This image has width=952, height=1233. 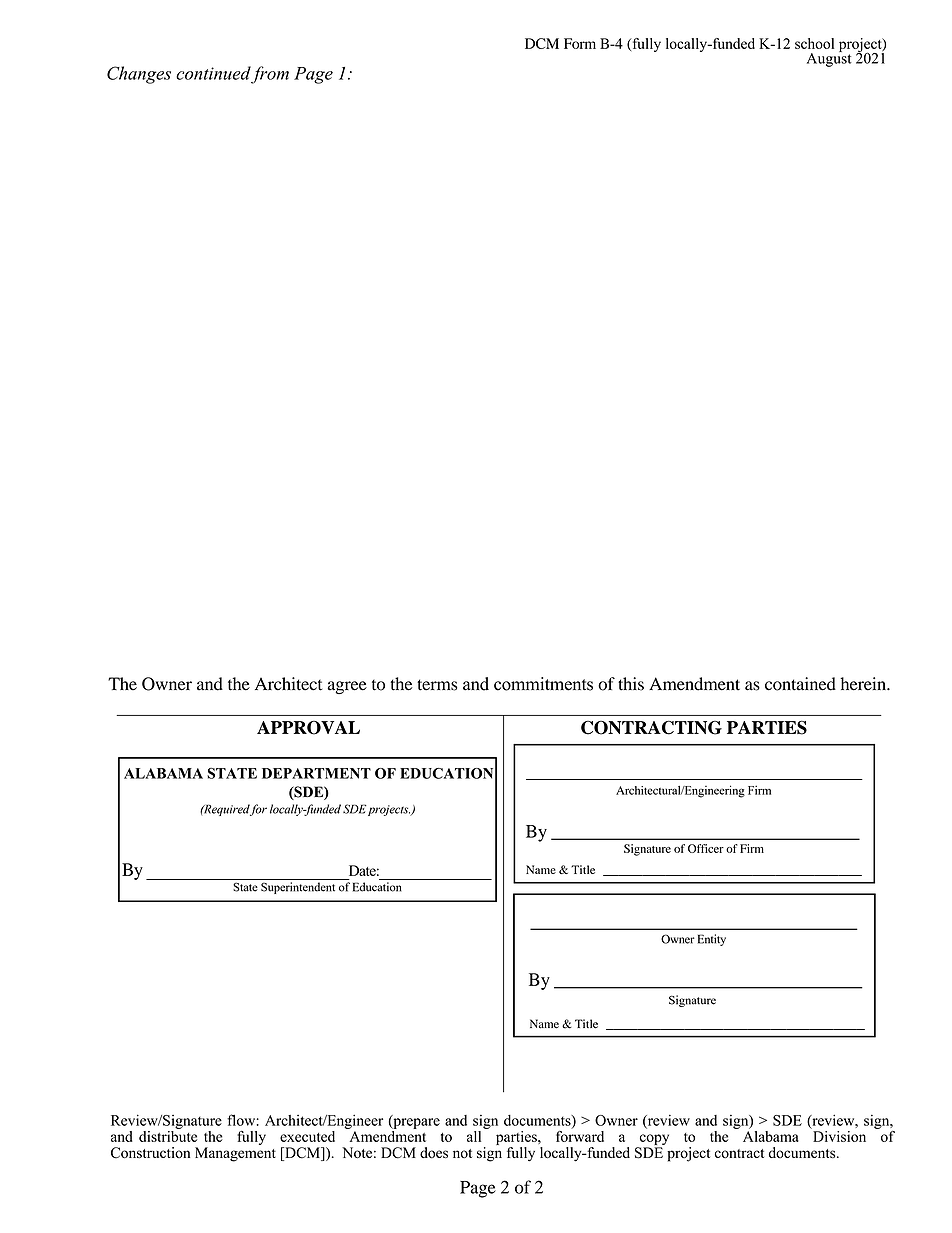 What do you see at coordinates (864, 684) in the image?
I see `herein` at bounding box center [864, 684].
